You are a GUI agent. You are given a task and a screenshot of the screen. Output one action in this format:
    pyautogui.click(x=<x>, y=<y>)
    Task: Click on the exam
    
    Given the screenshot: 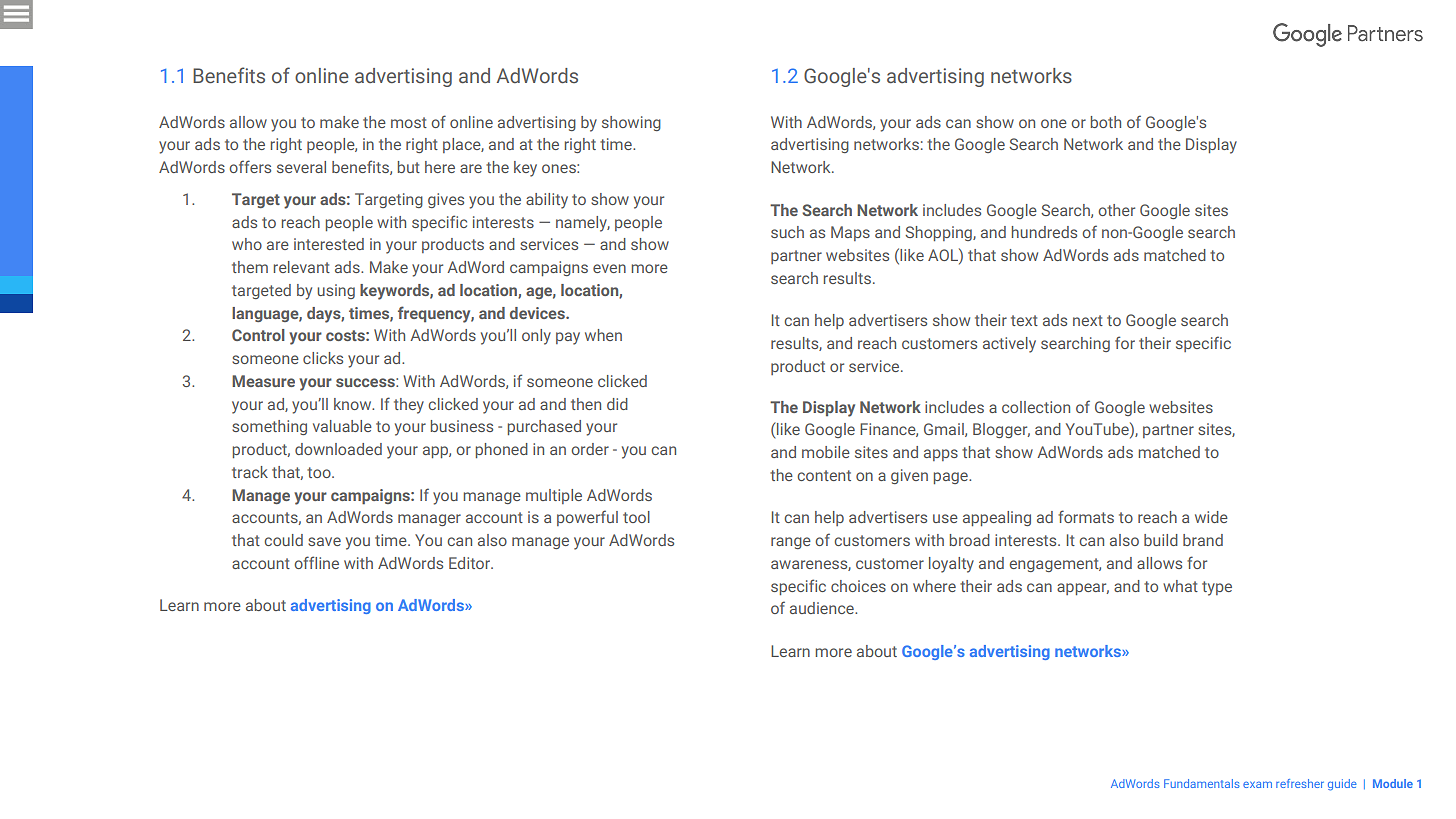 What is the action you would take?
    pyautogui.click(x=1257, y=784)
